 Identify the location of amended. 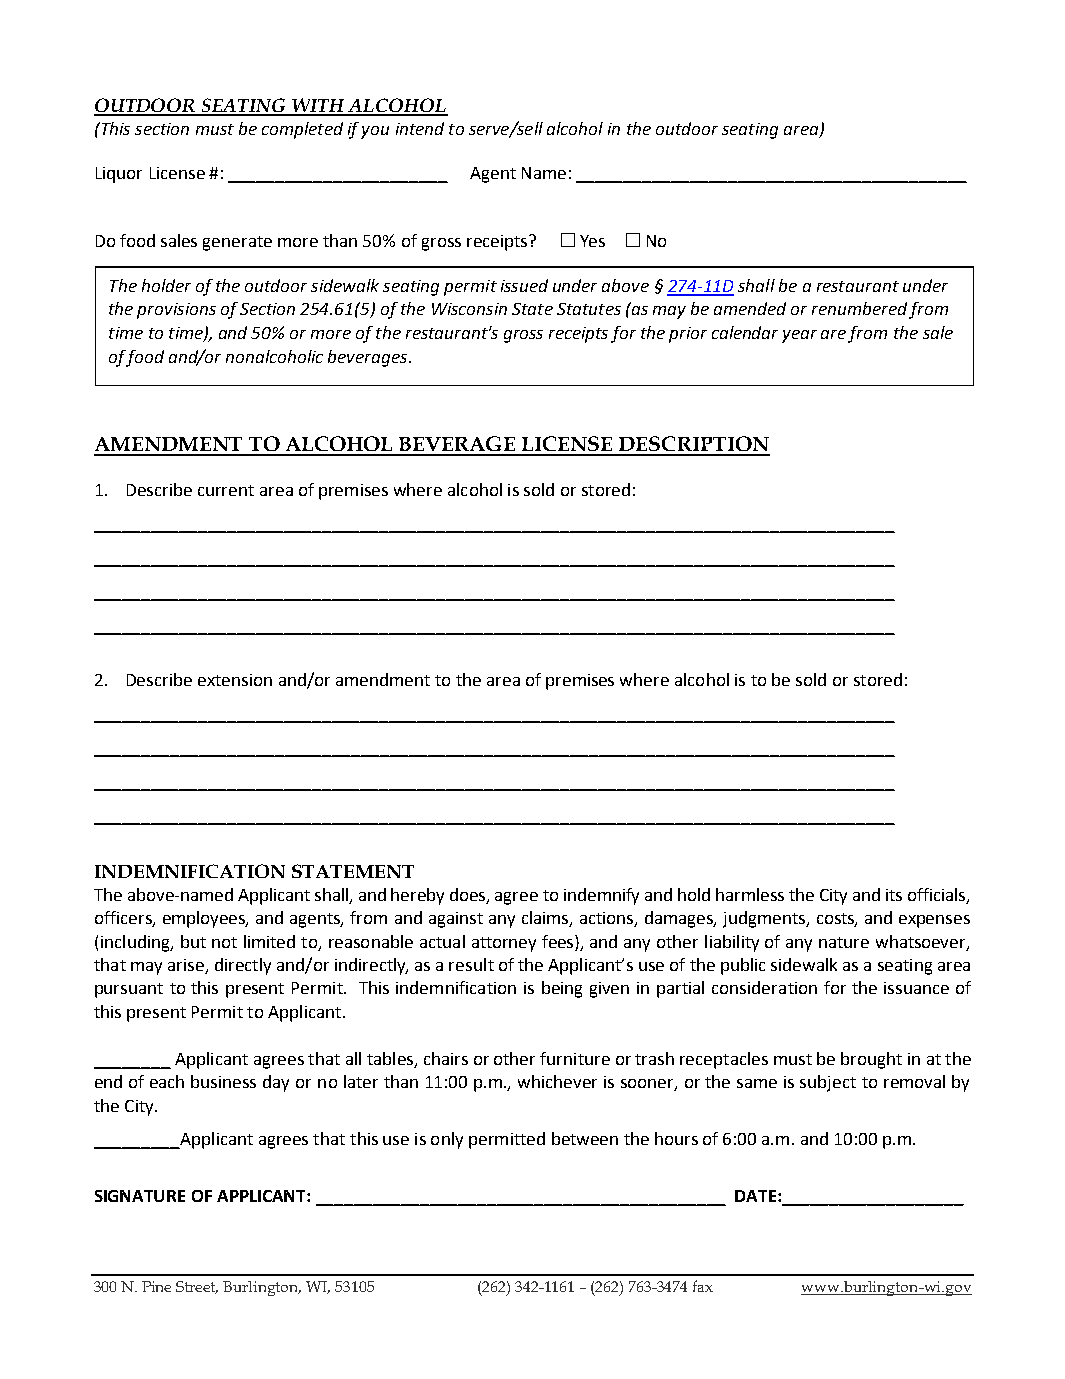
(750, 308).
